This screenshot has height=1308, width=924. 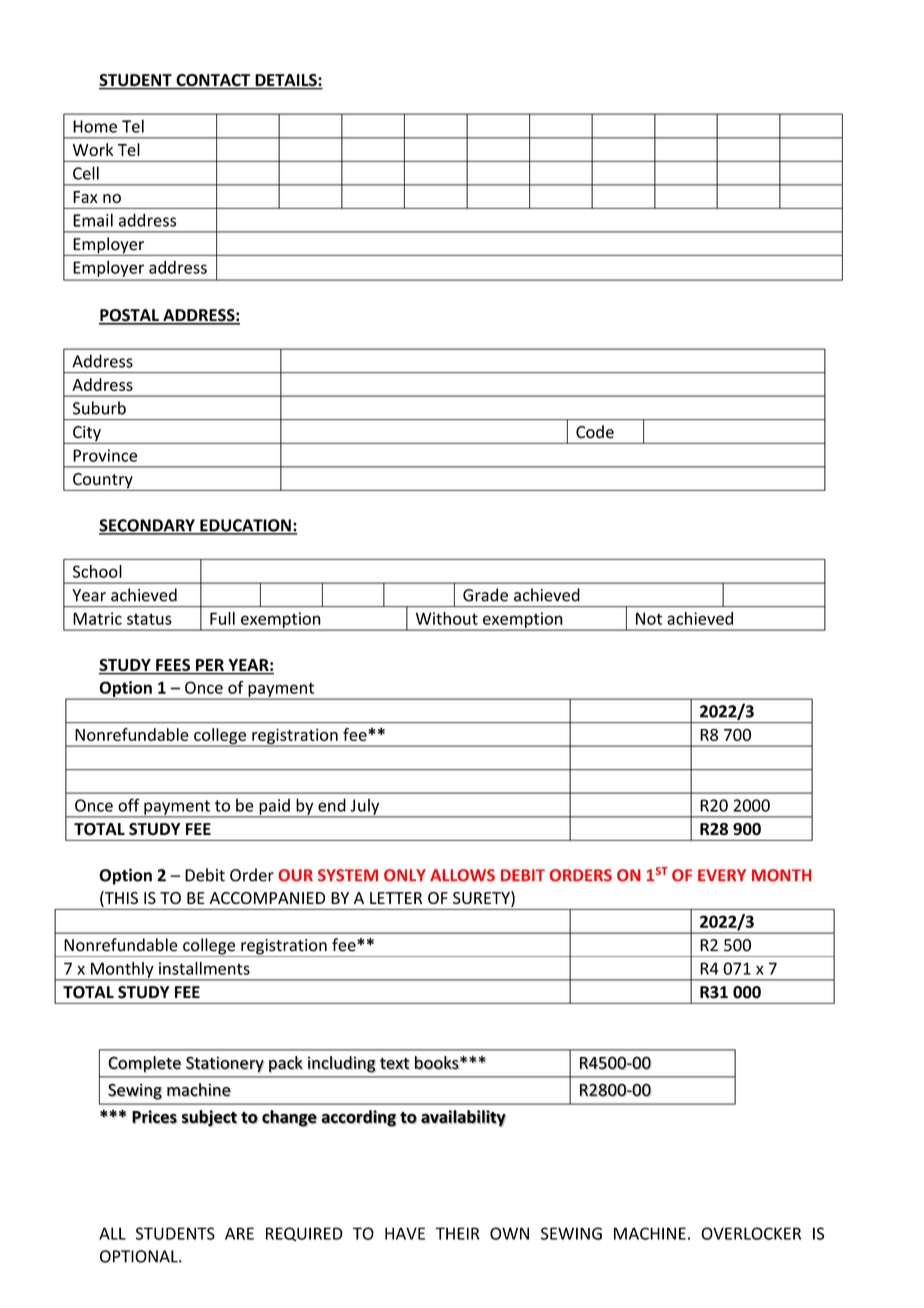 What do you see at coordinates (649, 618) in the screenshot?
I see `Not` at bounding box center [649, 618].
